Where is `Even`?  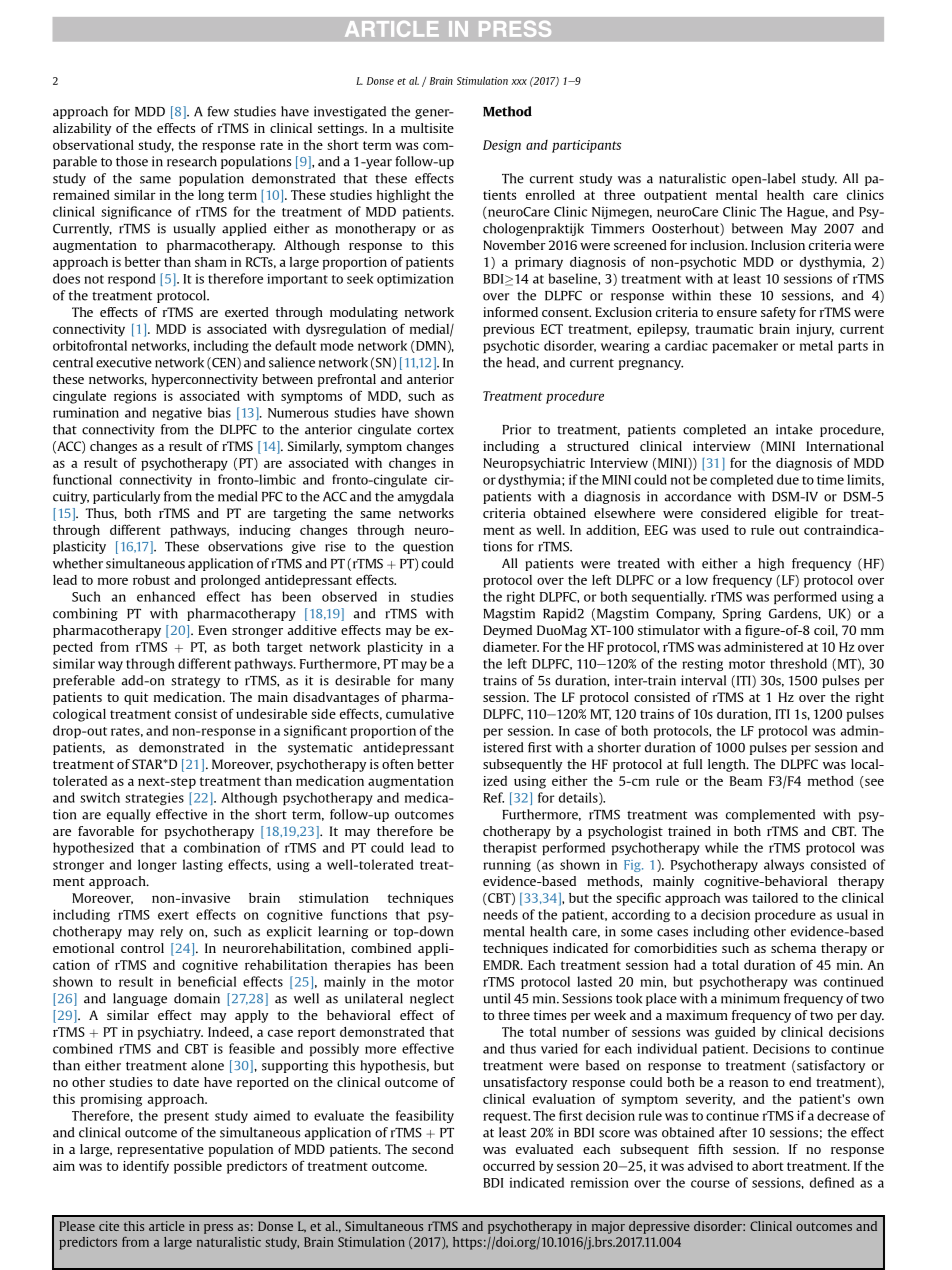 Even is located at coordinates (212, 630).
